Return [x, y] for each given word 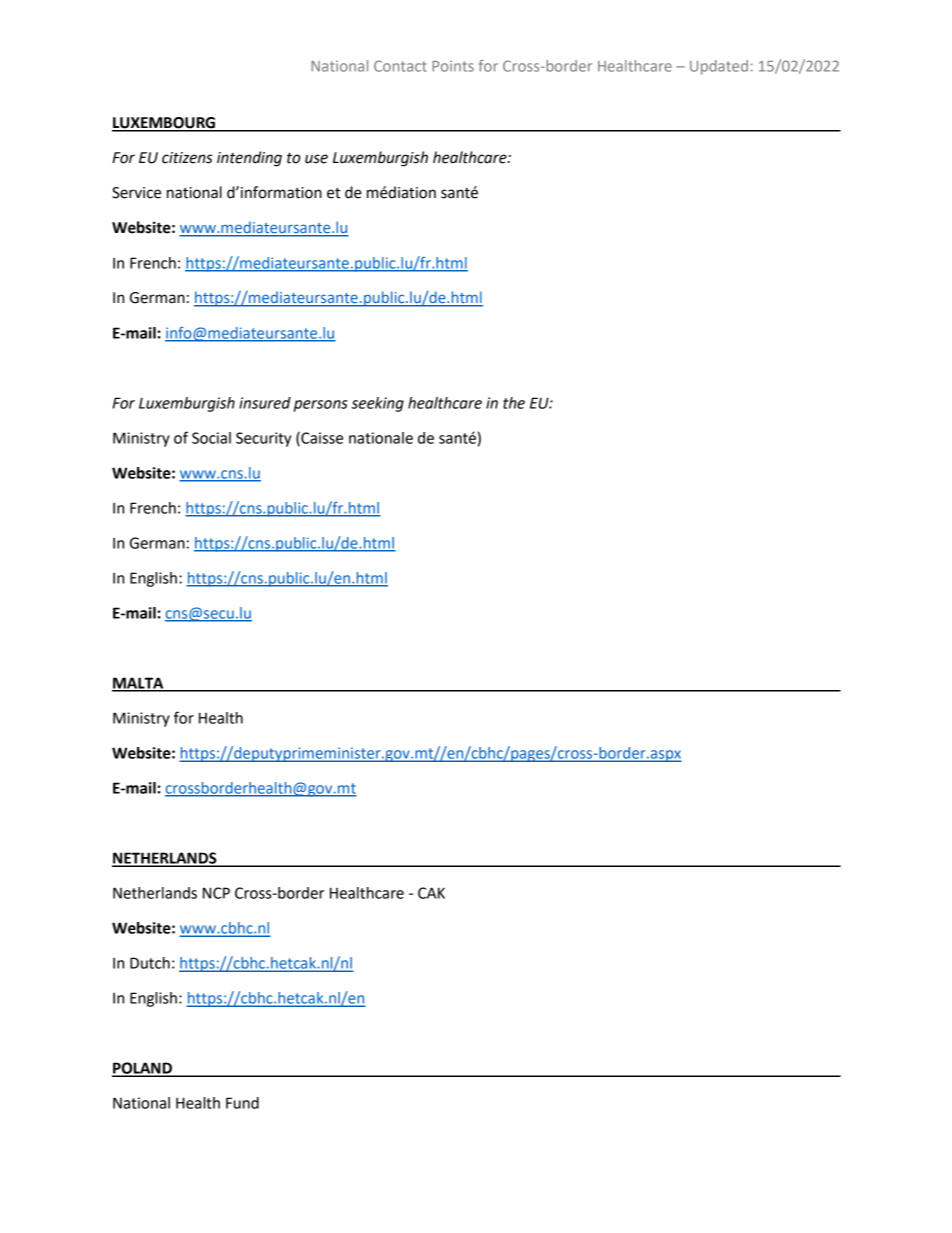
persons [321, 406]
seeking [377, 404]
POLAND [143, 1069]
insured [265, 403]
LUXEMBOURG [164, 124]
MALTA [139, 684]
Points [453, 66]
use [316, 159]
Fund [242, 1103]
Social [211, 438]
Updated [719, 67]
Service [136, 193]
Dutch [150, 963]
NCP [216, 893]
